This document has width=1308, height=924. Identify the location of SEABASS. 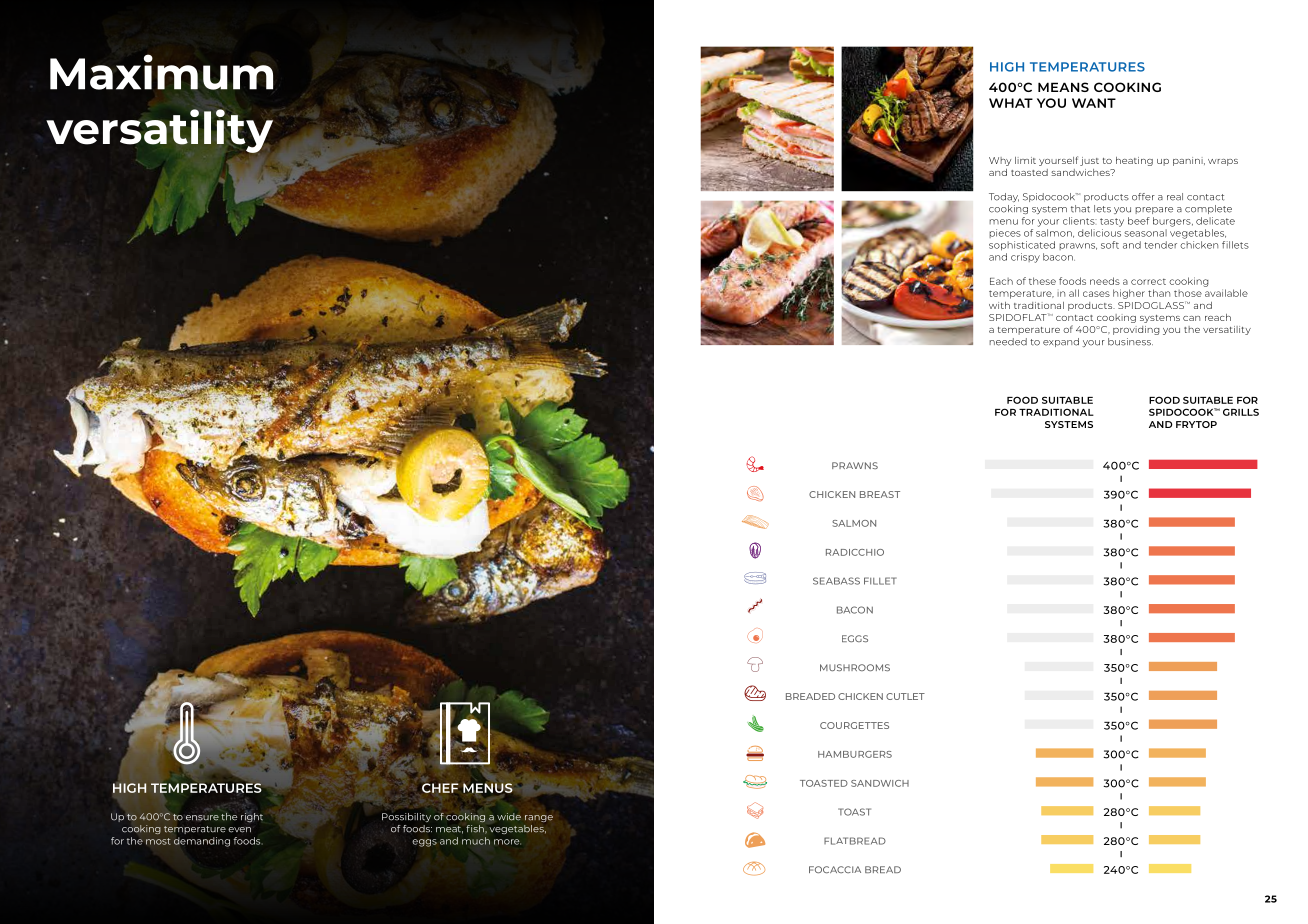
(836, 581).
